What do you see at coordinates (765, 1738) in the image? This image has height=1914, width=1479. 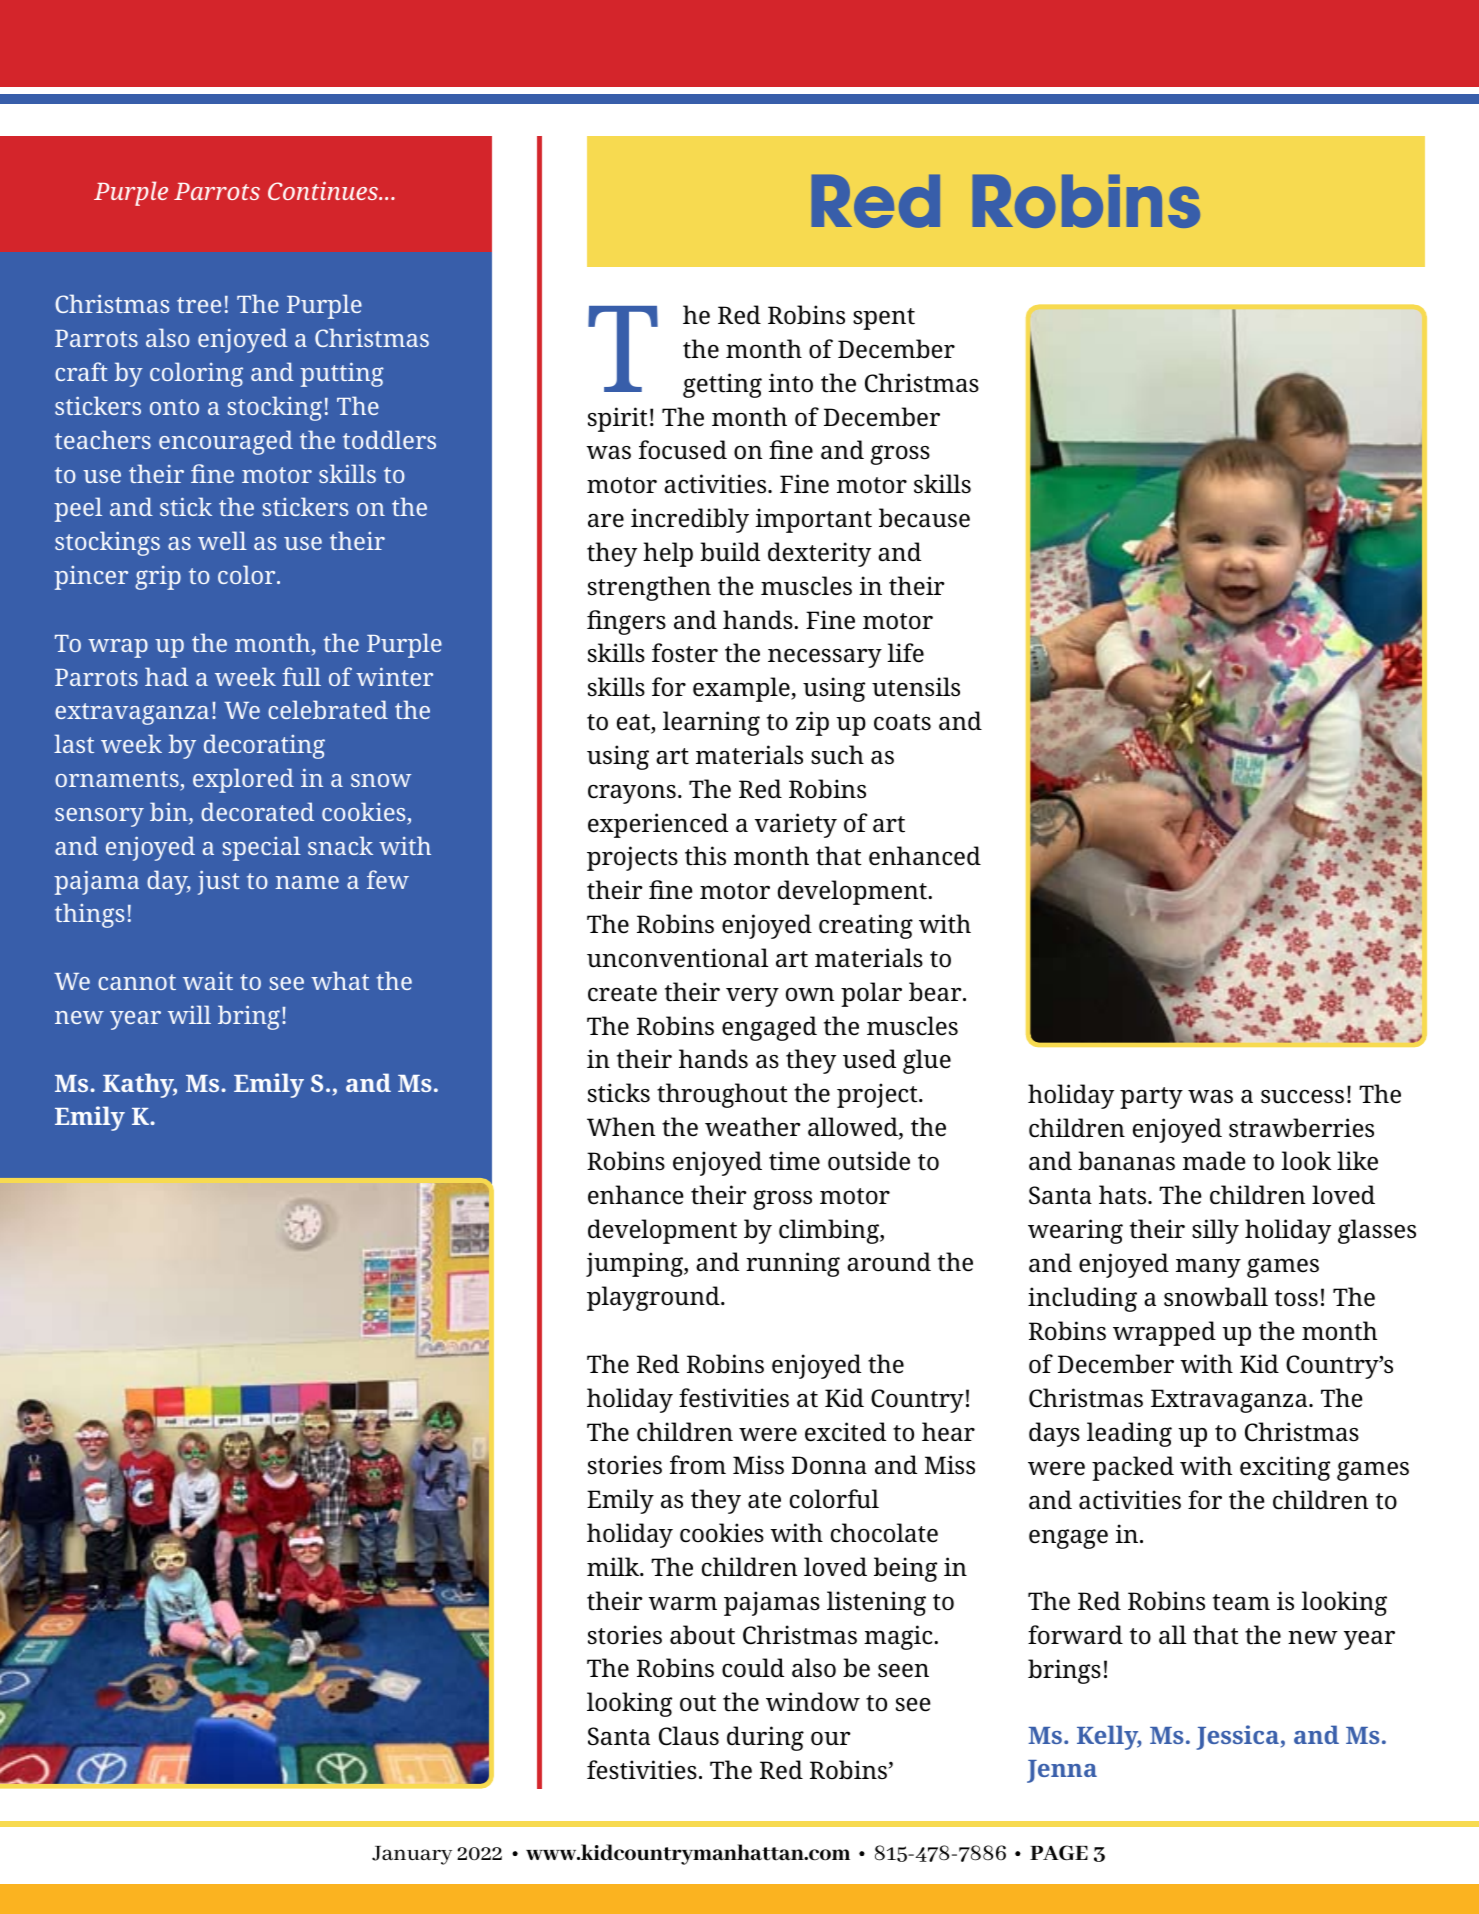 I see `during` at bounding box center [765, 1738].
